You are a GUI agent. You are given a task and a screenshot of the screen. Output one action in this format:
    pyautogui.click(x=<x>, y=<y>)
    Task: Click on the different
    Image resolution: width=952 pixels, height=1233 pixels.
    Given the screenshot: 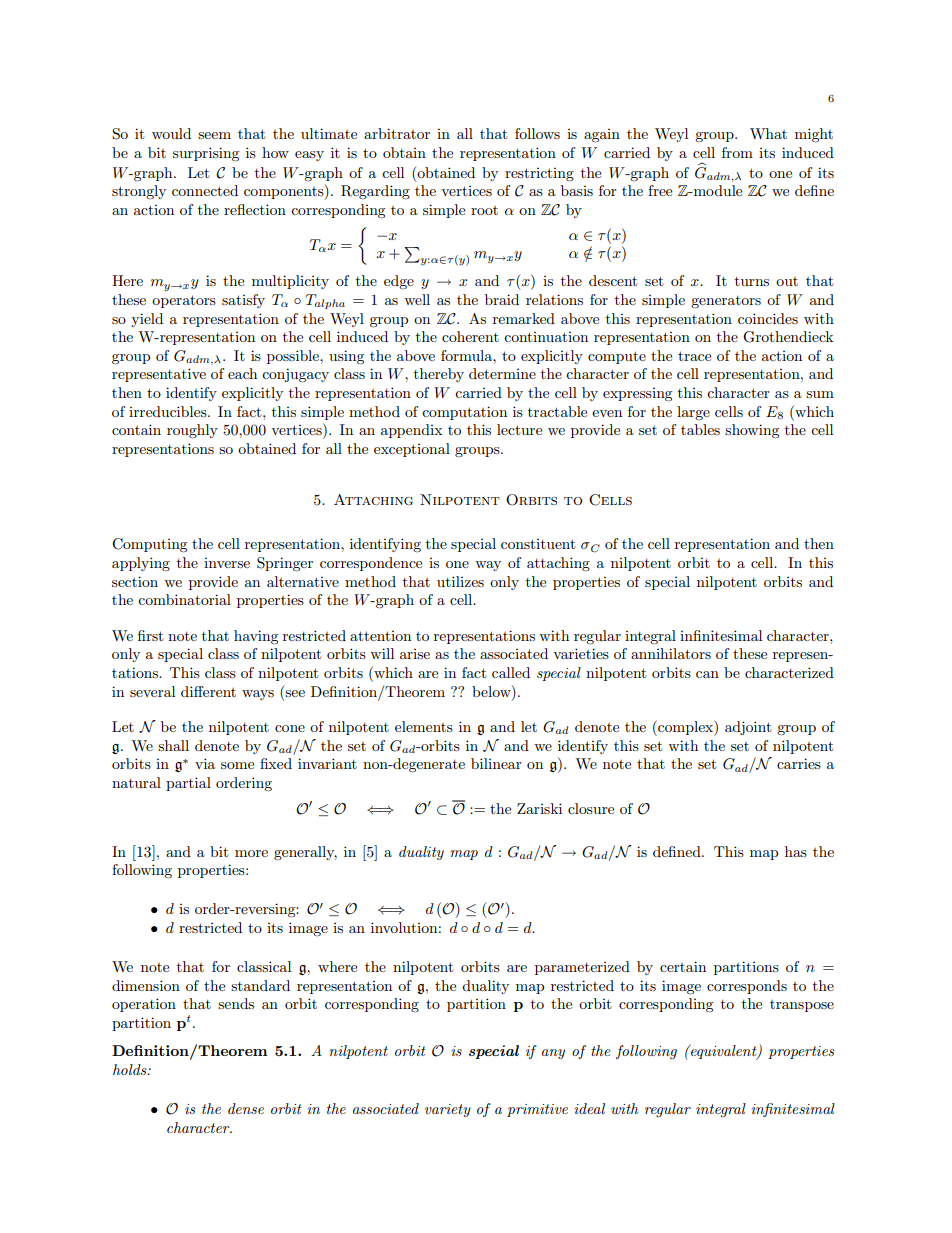 What is the action you would take?
    pyautogui.click(x=208, y=691)
